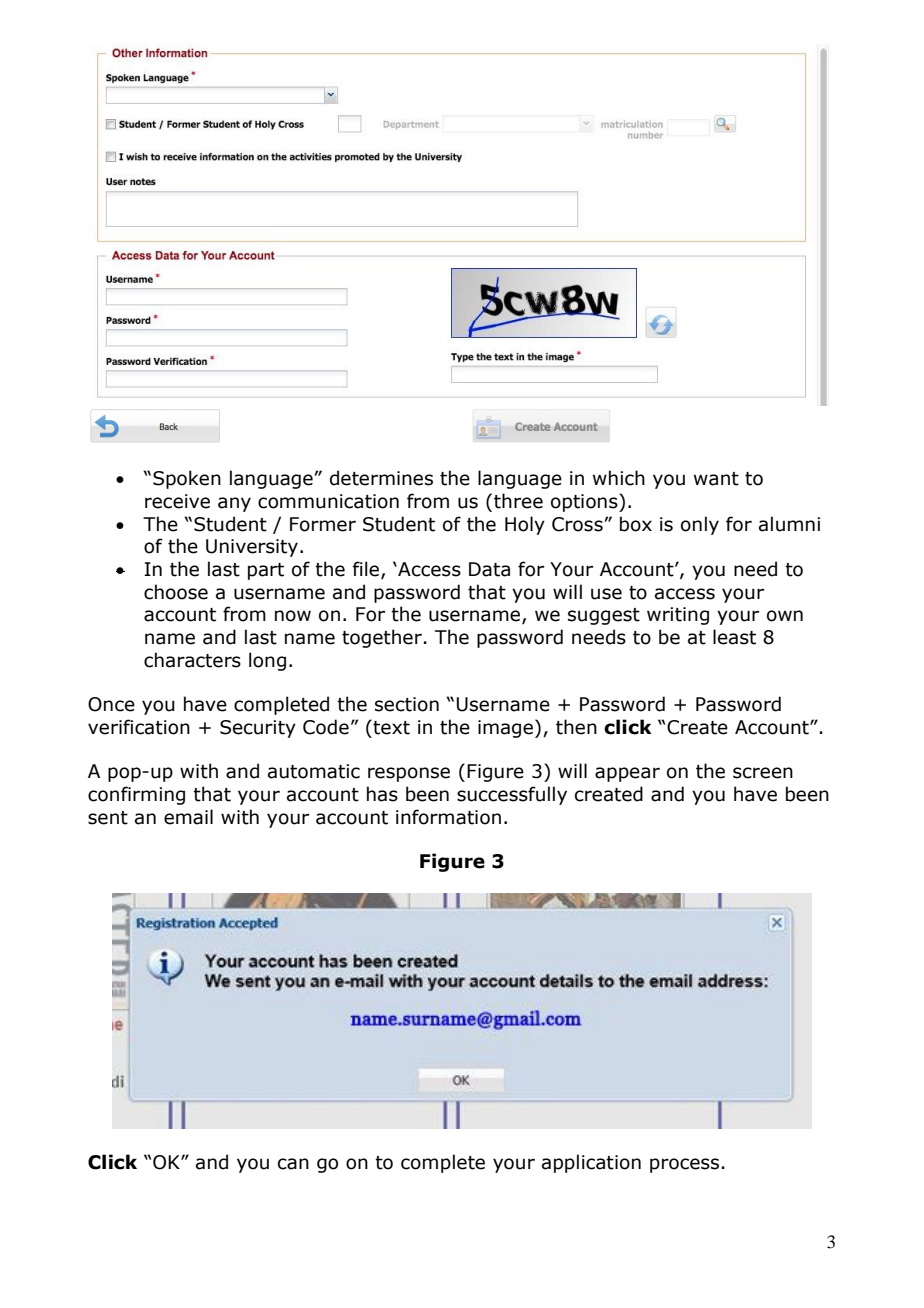  What do you see at coordinates (716, 479) in the screenshot?
I see `want` at bounding box center [716, 479].
